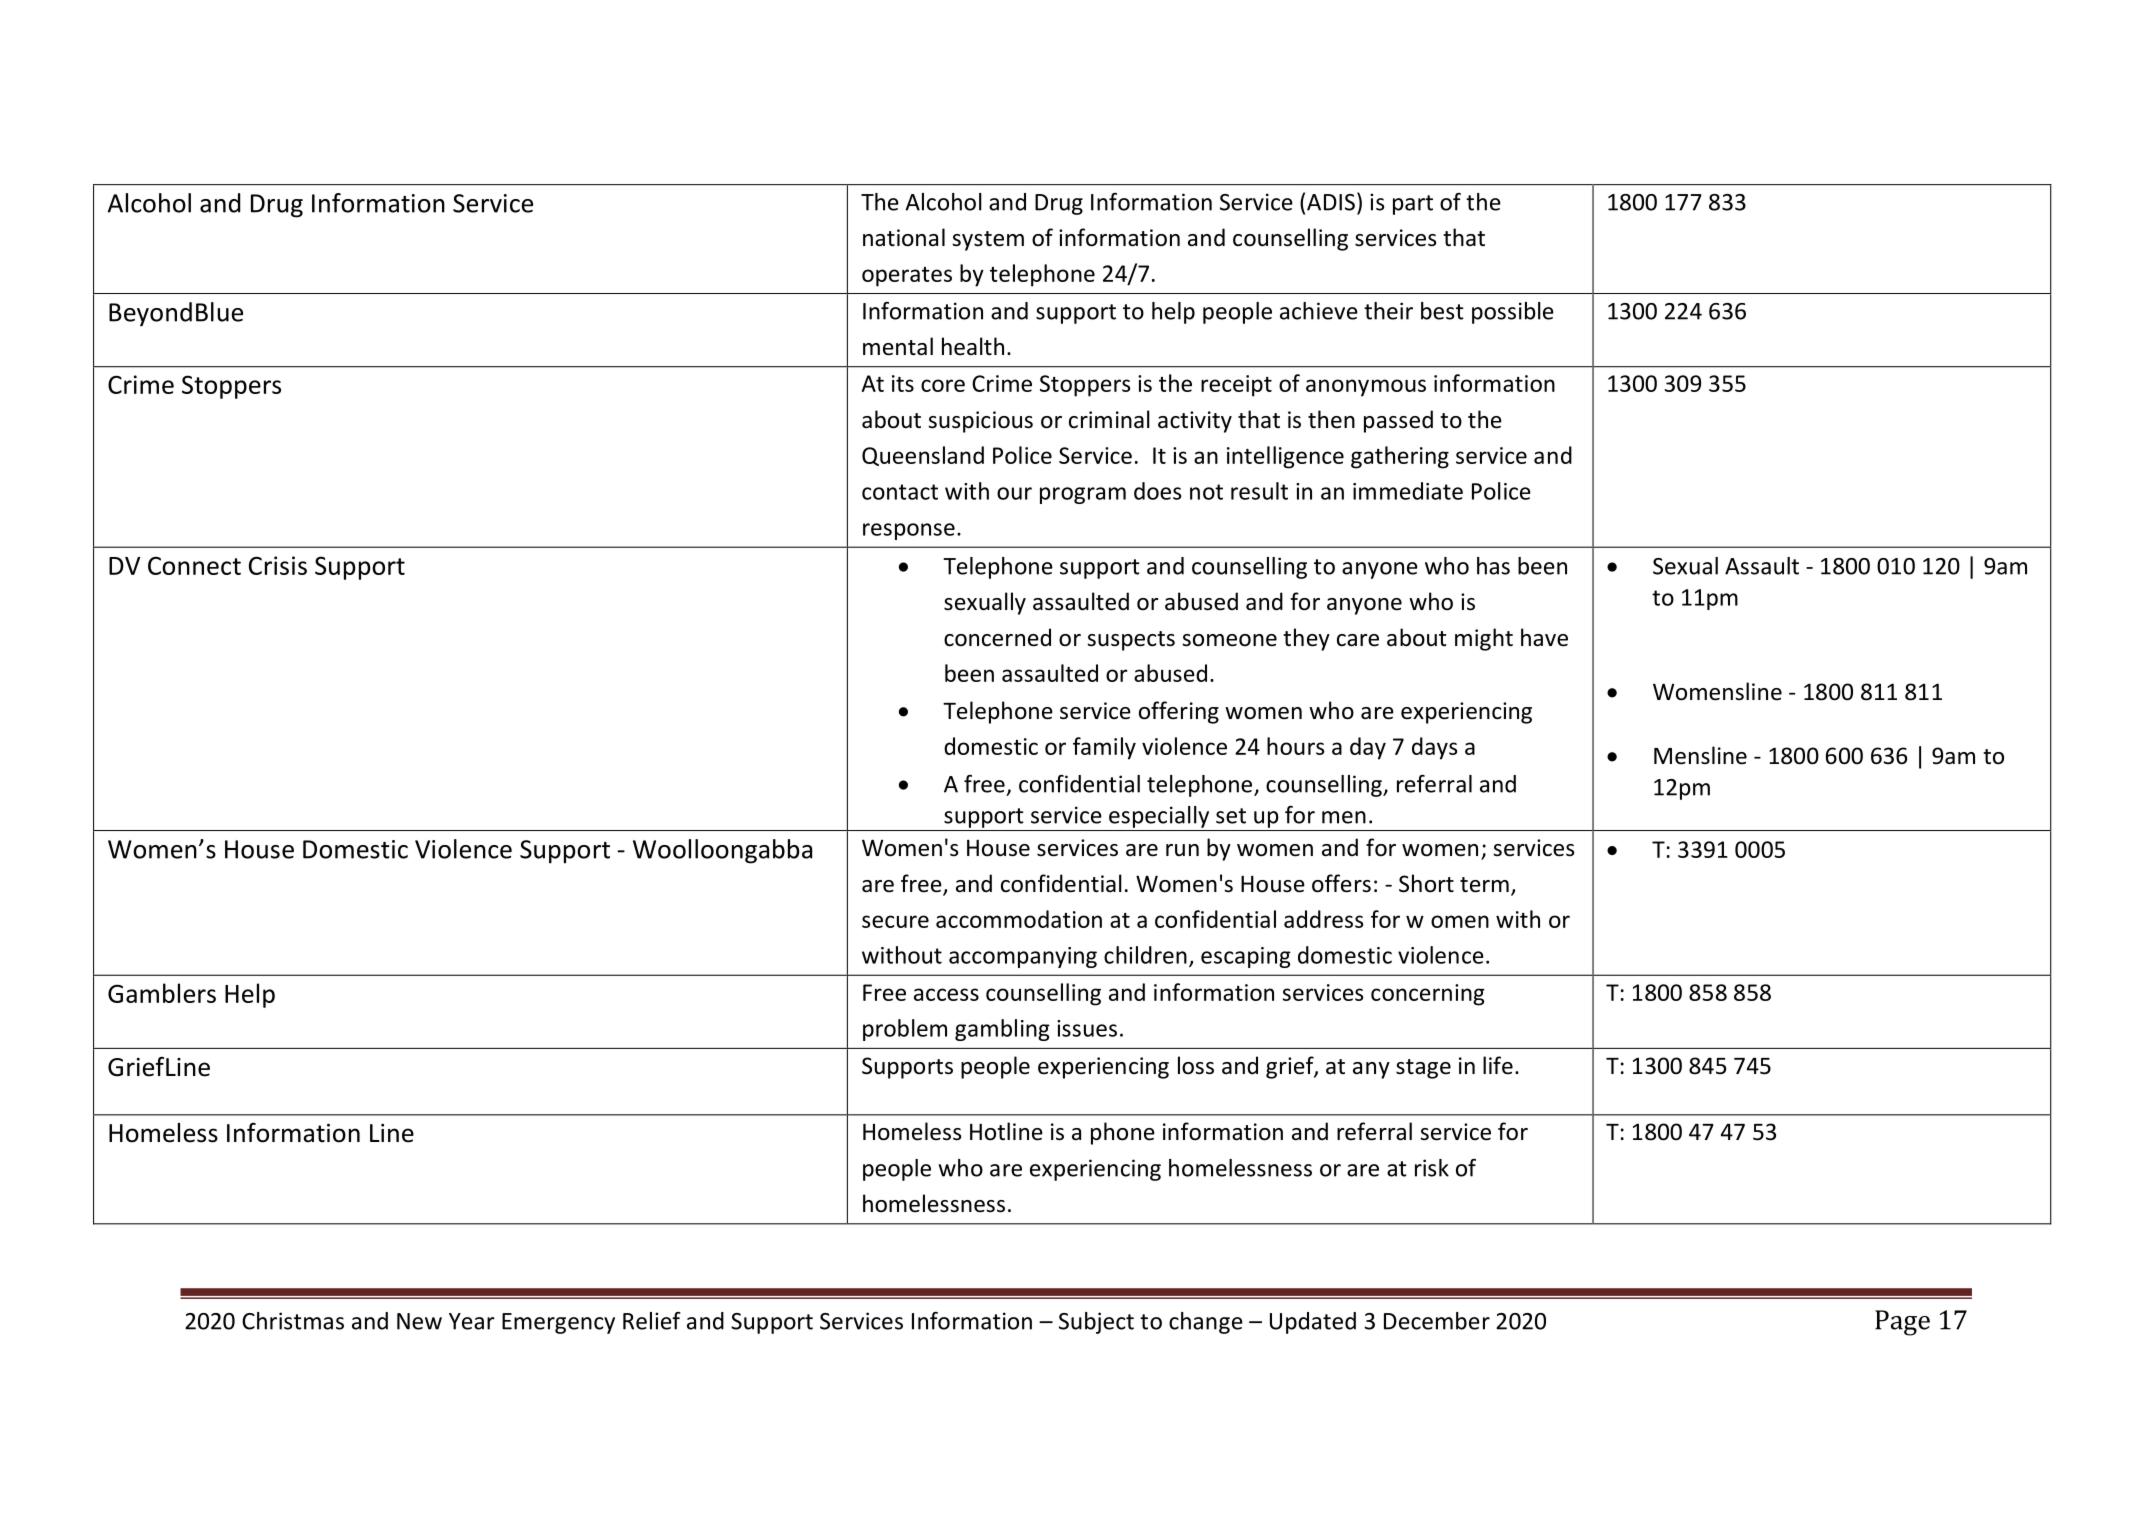  I want to click on Crisis, so click(278, 565).
